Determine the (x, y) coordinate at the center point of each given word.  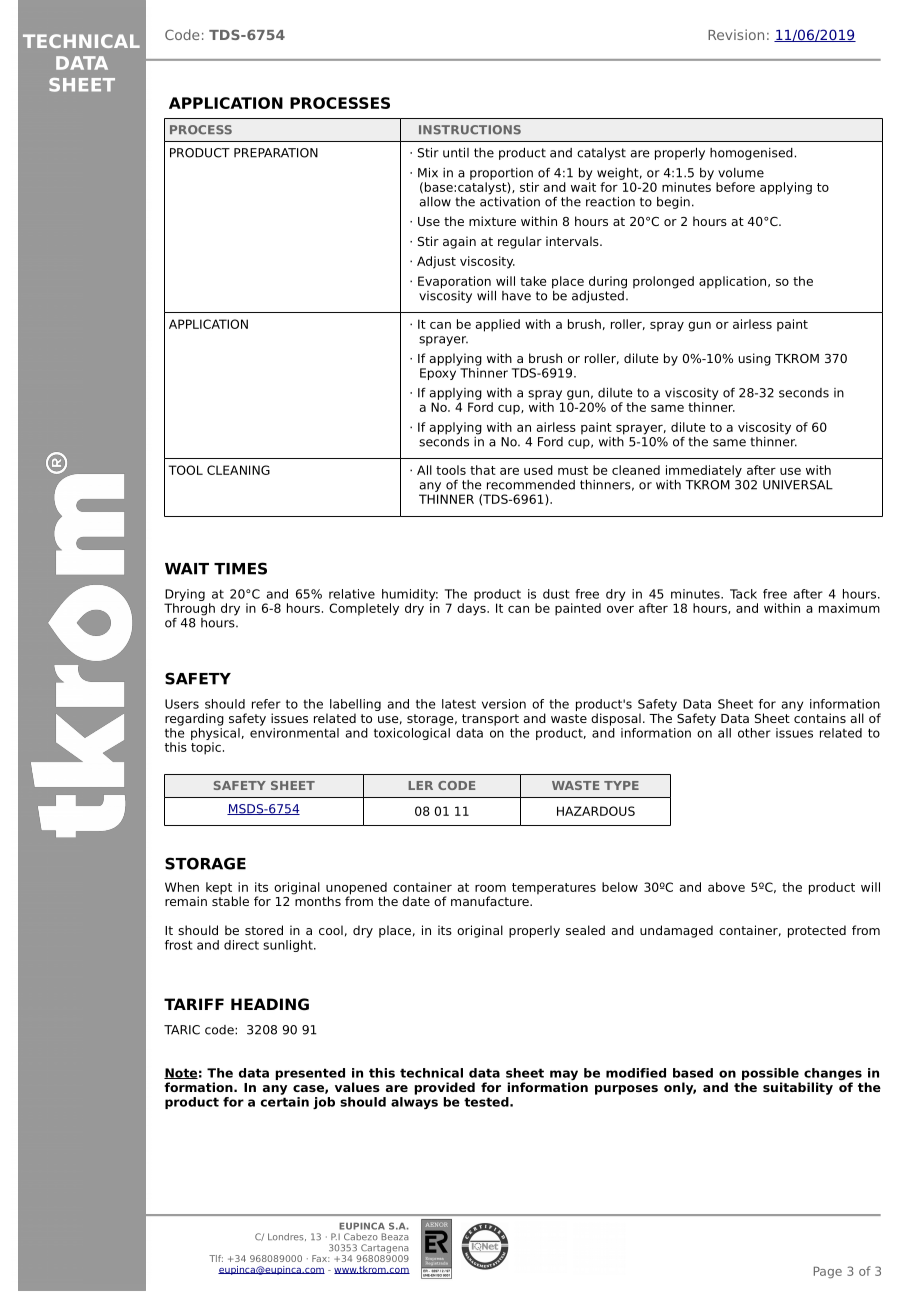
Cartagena (384, 1250)
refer (266, 704)
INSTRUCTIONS (470, 130)
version (504, 704)
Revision (736, 34)
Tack (743, 594)
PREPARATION (276, 153)
